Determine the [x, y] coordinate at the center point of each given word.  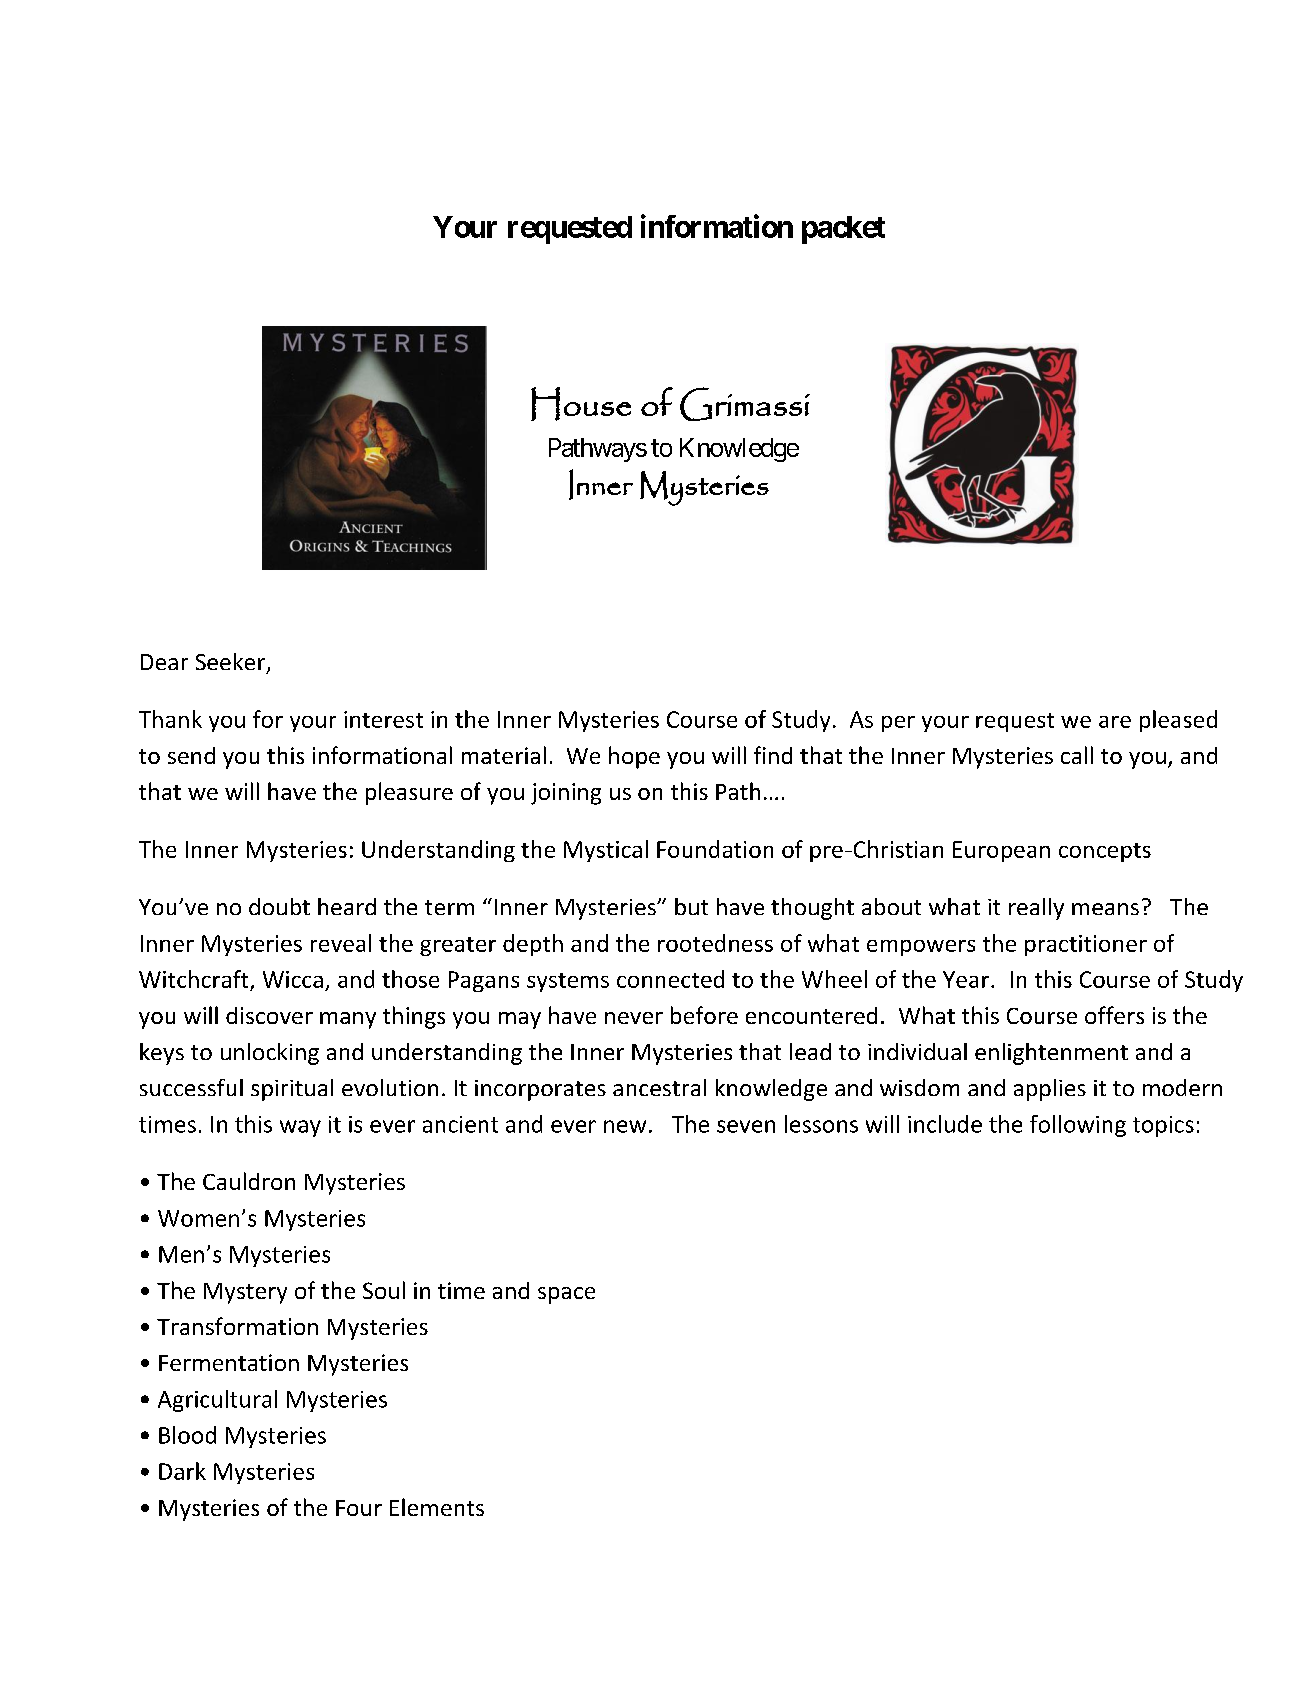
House [581, 404]
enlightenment [1051, 1054]
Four [359, 1508]
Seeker [230, 661]
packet [843, 230]
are [1115, 722]
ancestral [659, 1087]
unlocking [270, 1054]
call [1077, 755]
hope [634, 757]
